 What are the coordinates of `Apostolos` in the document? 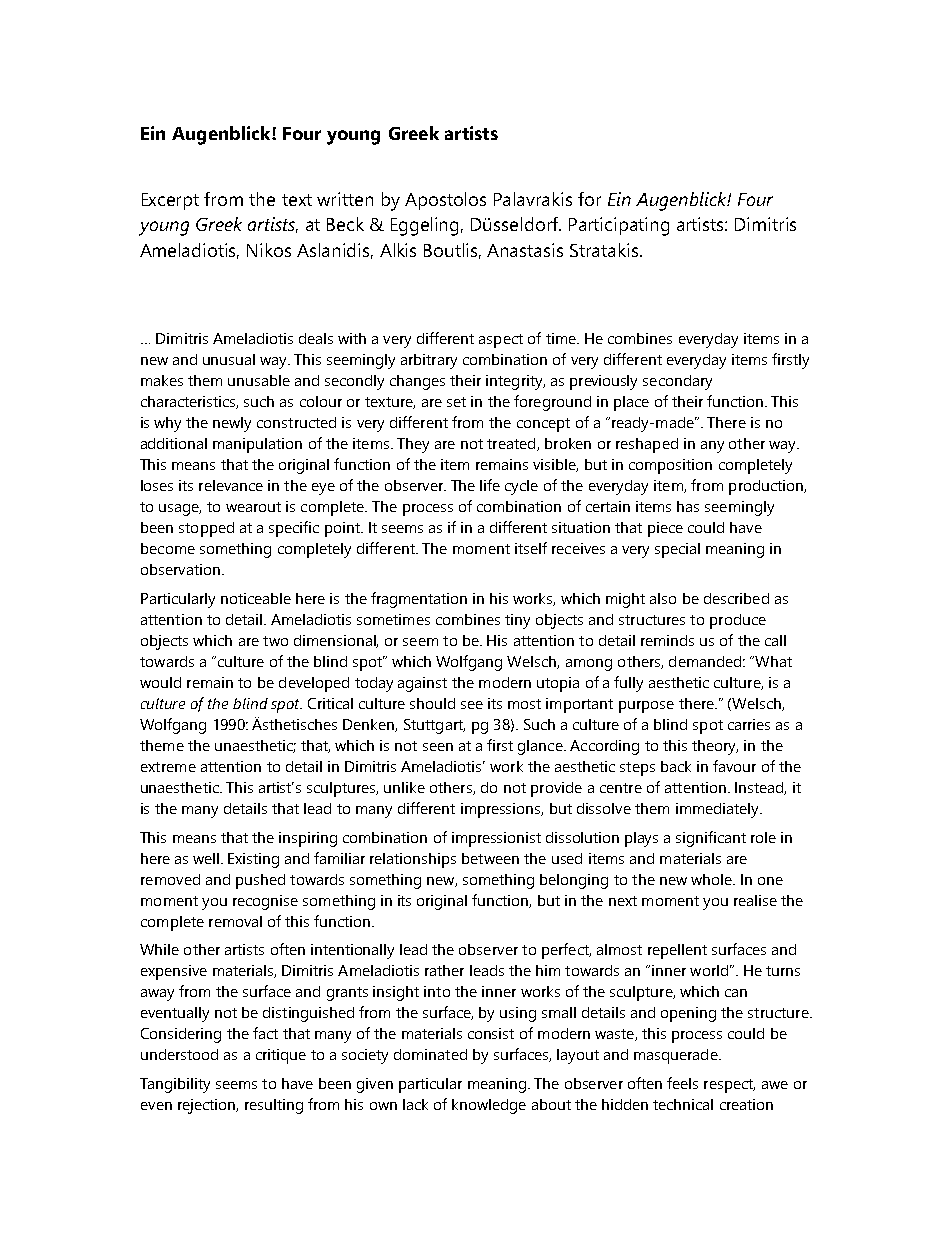 It's located at (445, 201).
